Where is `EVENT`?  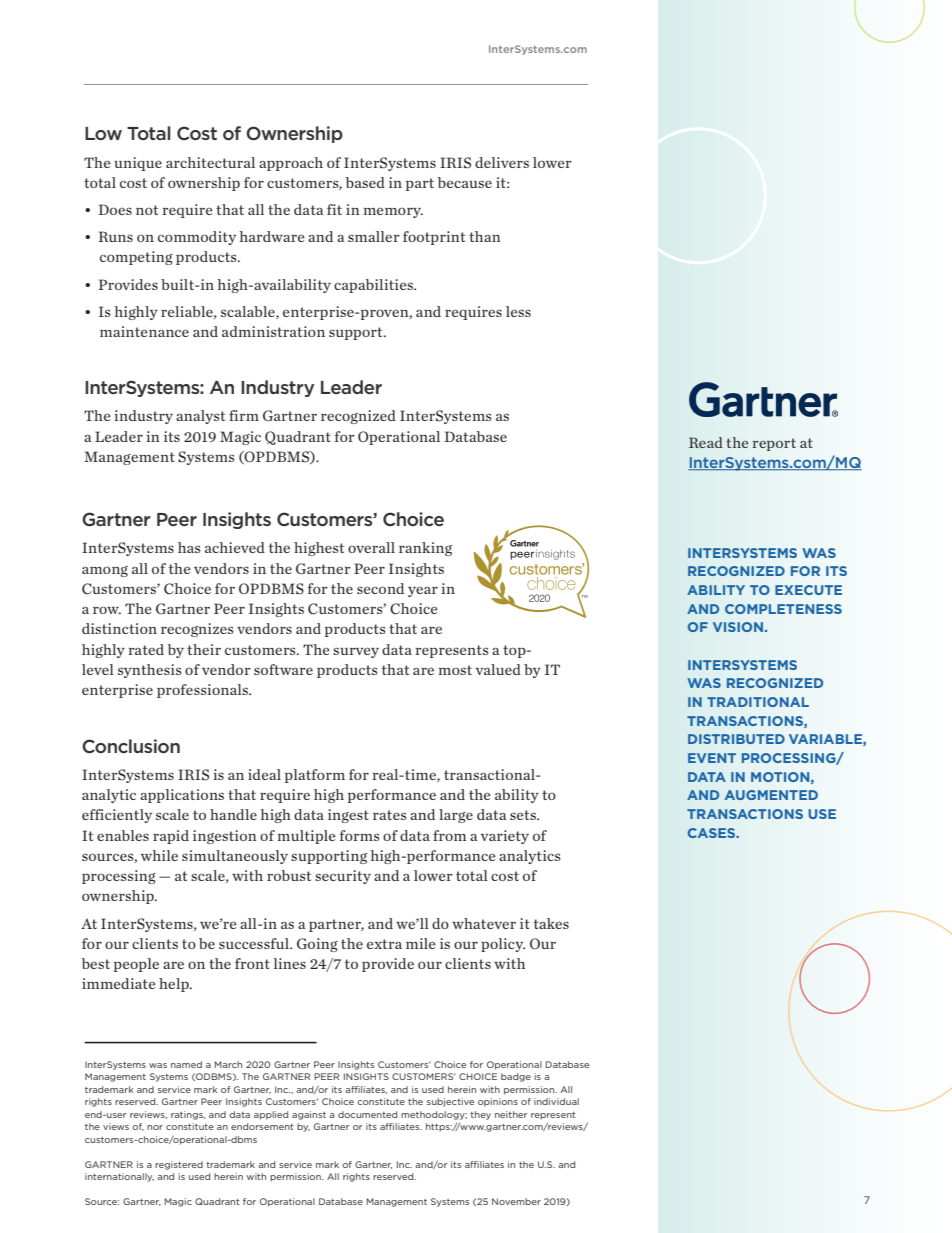
EVENT is located at coordinates (712, 758).
